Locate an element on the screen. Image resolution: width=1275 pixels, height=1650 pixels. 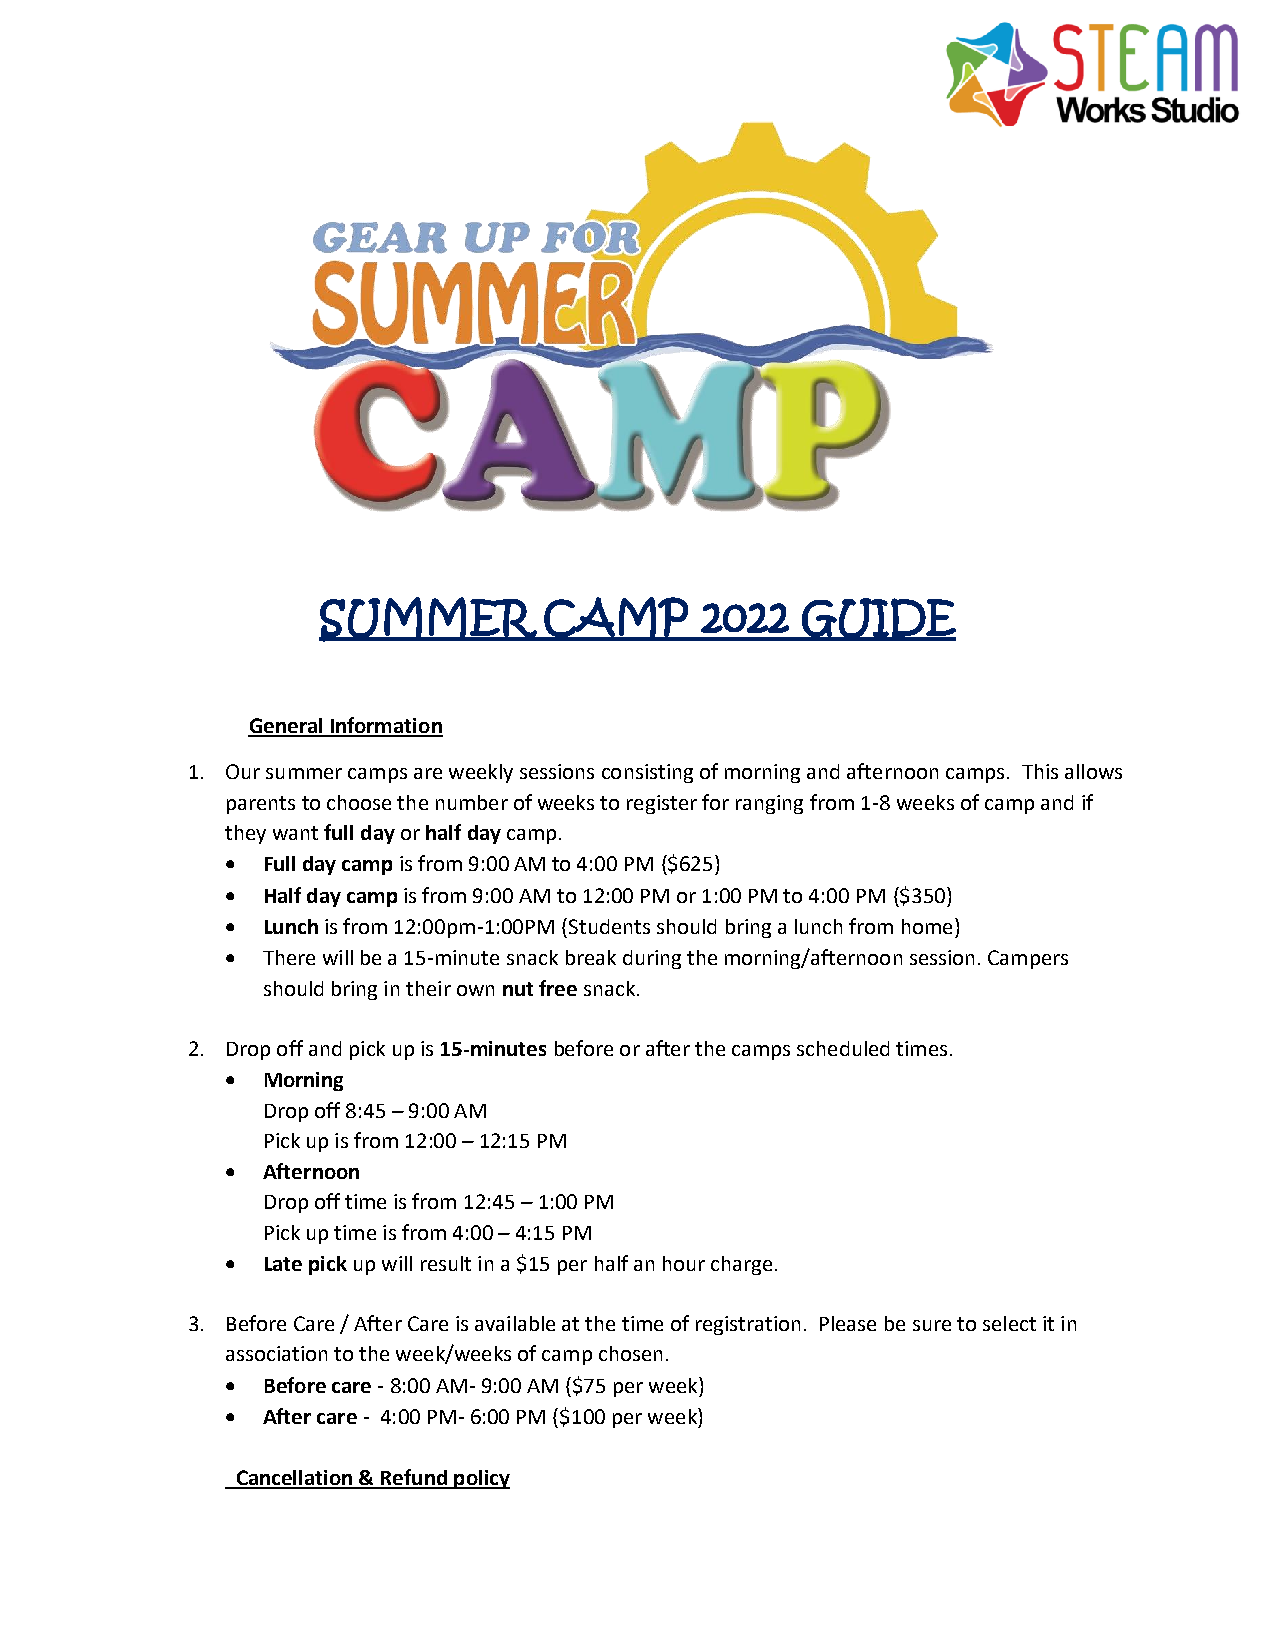
scheduled is located at coordinates (843, 1048).
